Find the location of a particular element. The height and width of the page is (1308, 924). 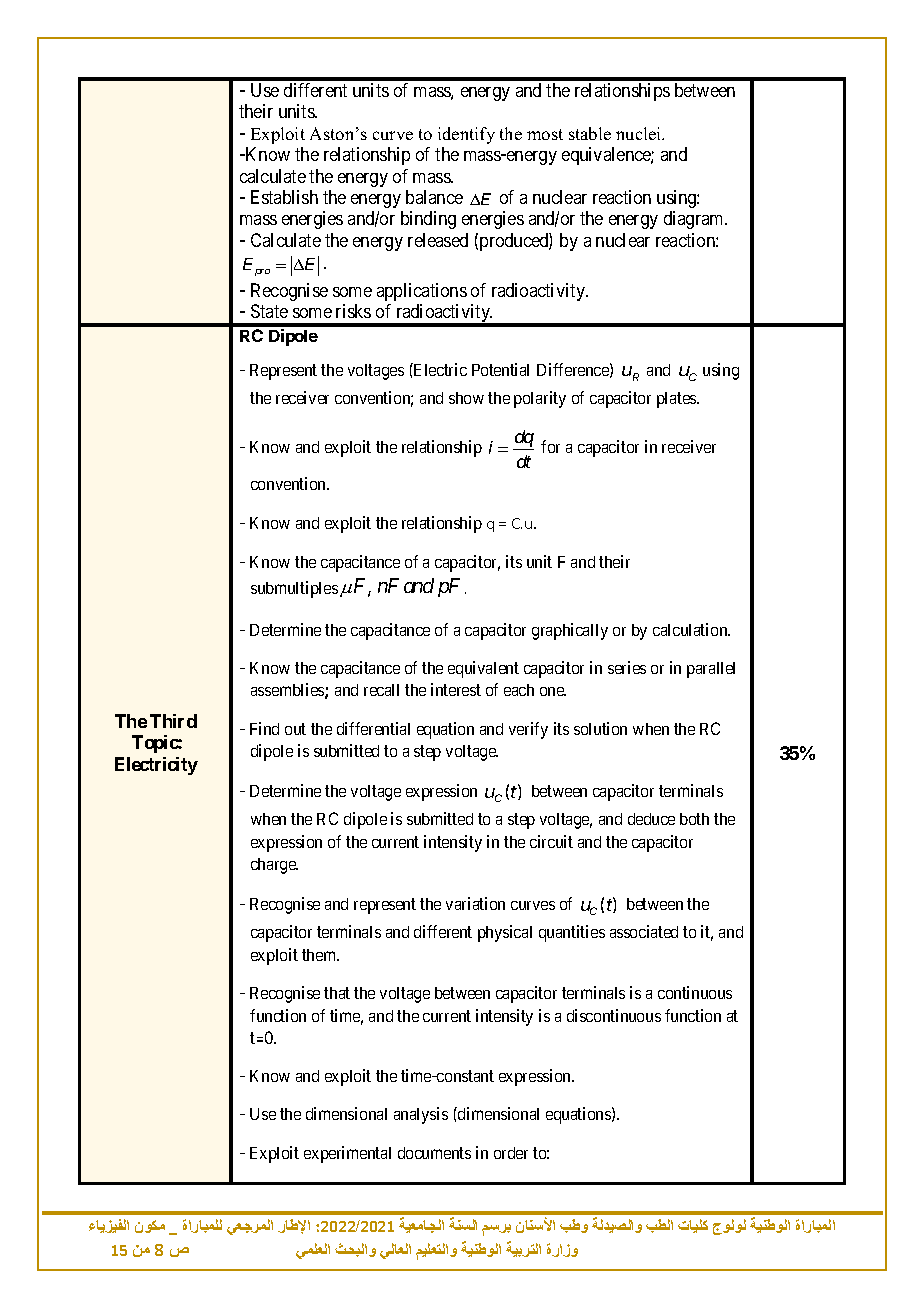

charge is located at coordinates (274, 866).
